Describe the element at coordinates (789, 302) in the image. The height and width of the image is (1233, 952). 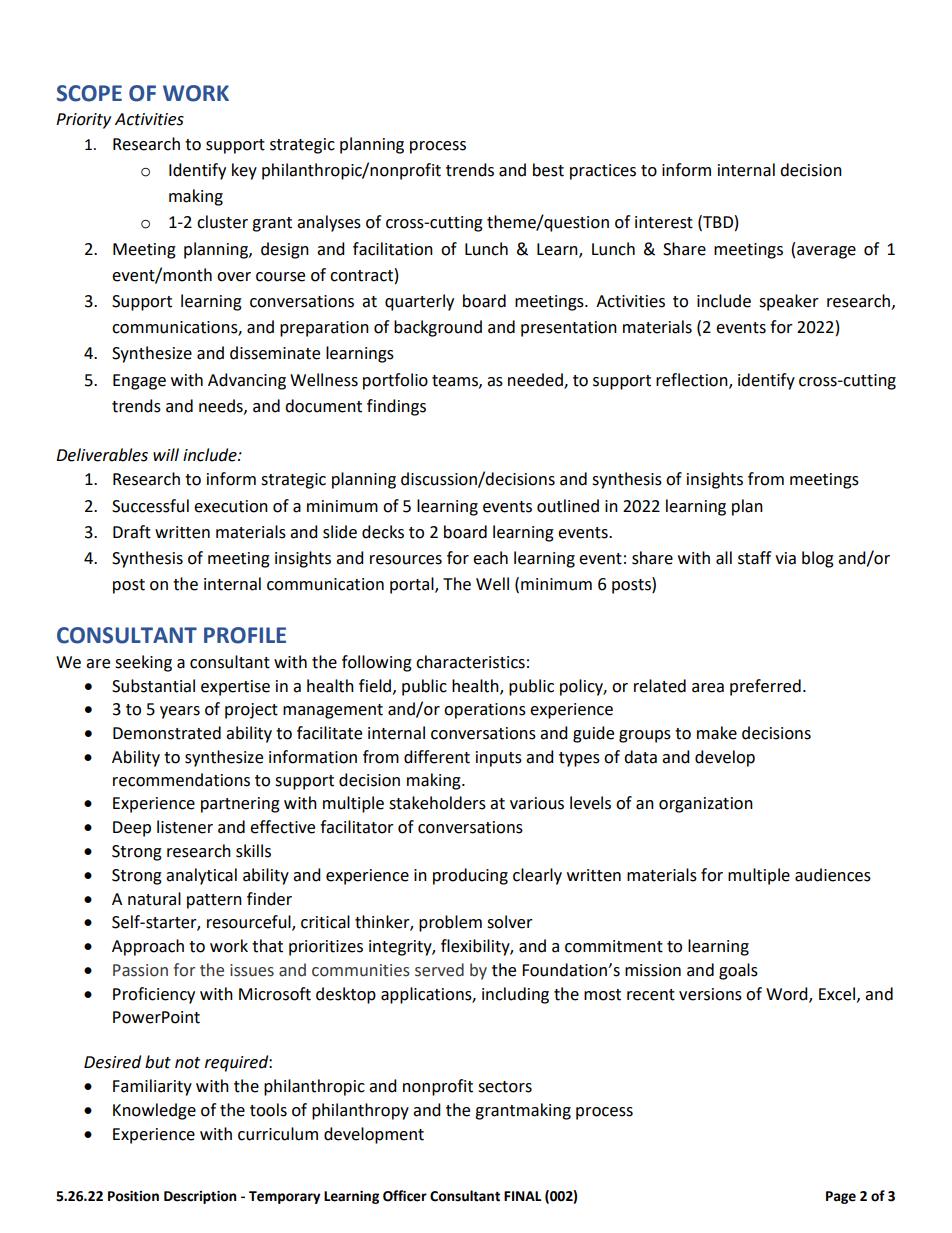
I see `speaker` at that location.
